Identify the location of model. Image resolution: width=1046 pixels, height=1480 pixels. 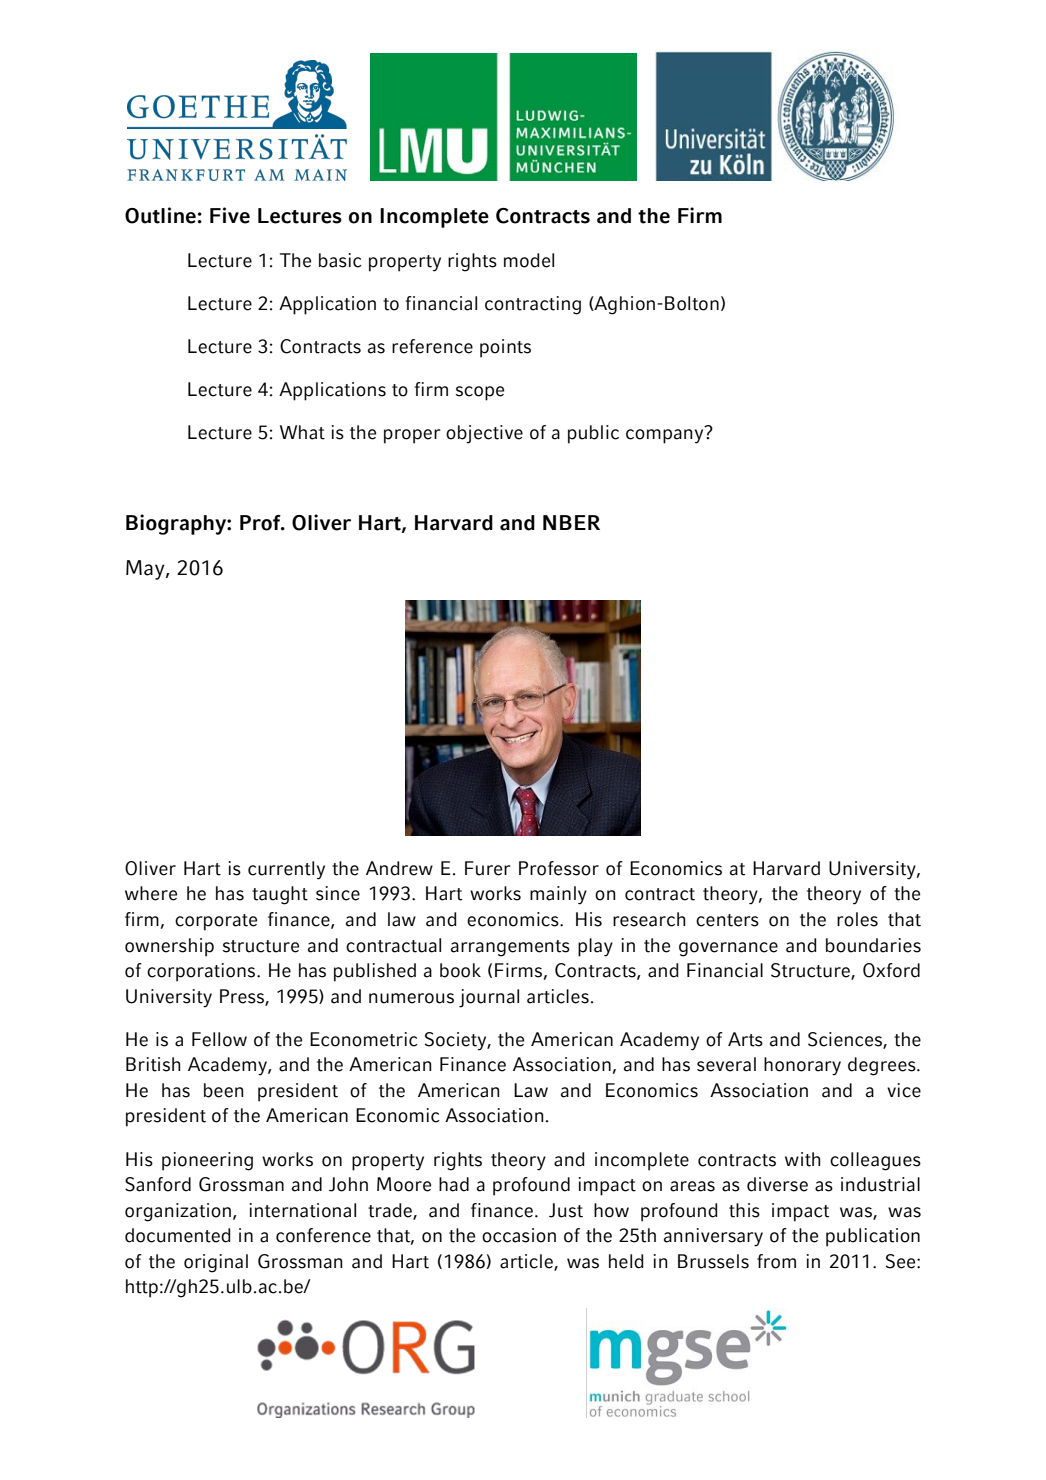
(529, 260).
